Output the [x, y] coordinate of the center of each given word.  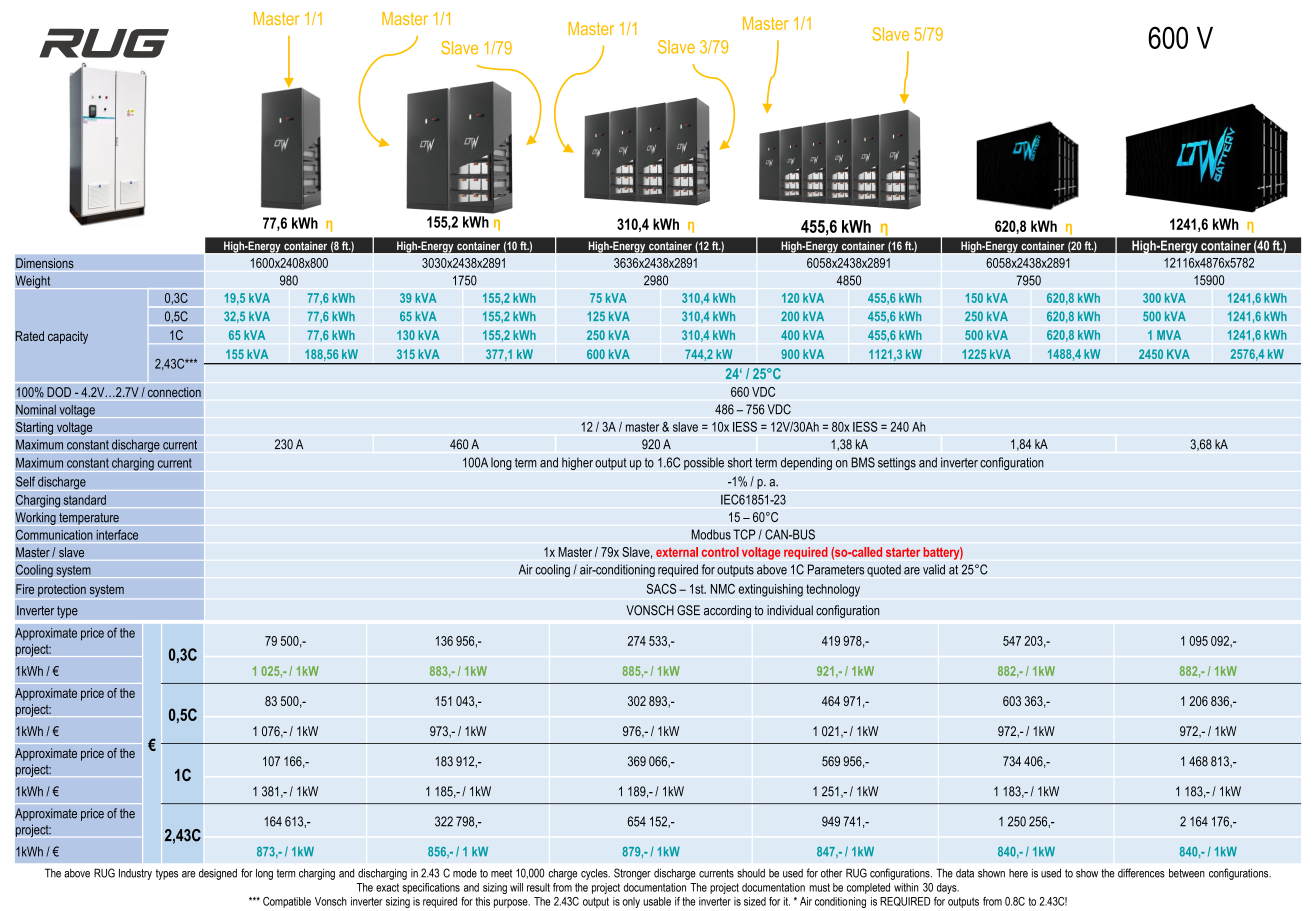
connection [174, 392]
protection [62, 590]
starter [903, 552]
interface [117, 534]
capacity [68, 337]
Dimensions [45, 263]
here [1018, 873]
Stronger [632, 874]
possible [704, 463]
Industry [135, 874]
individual [790, 610]
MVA [1169, 335]
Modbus [711, 534]
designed [218, 874]
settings [897, 463]
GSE [688, 610]
